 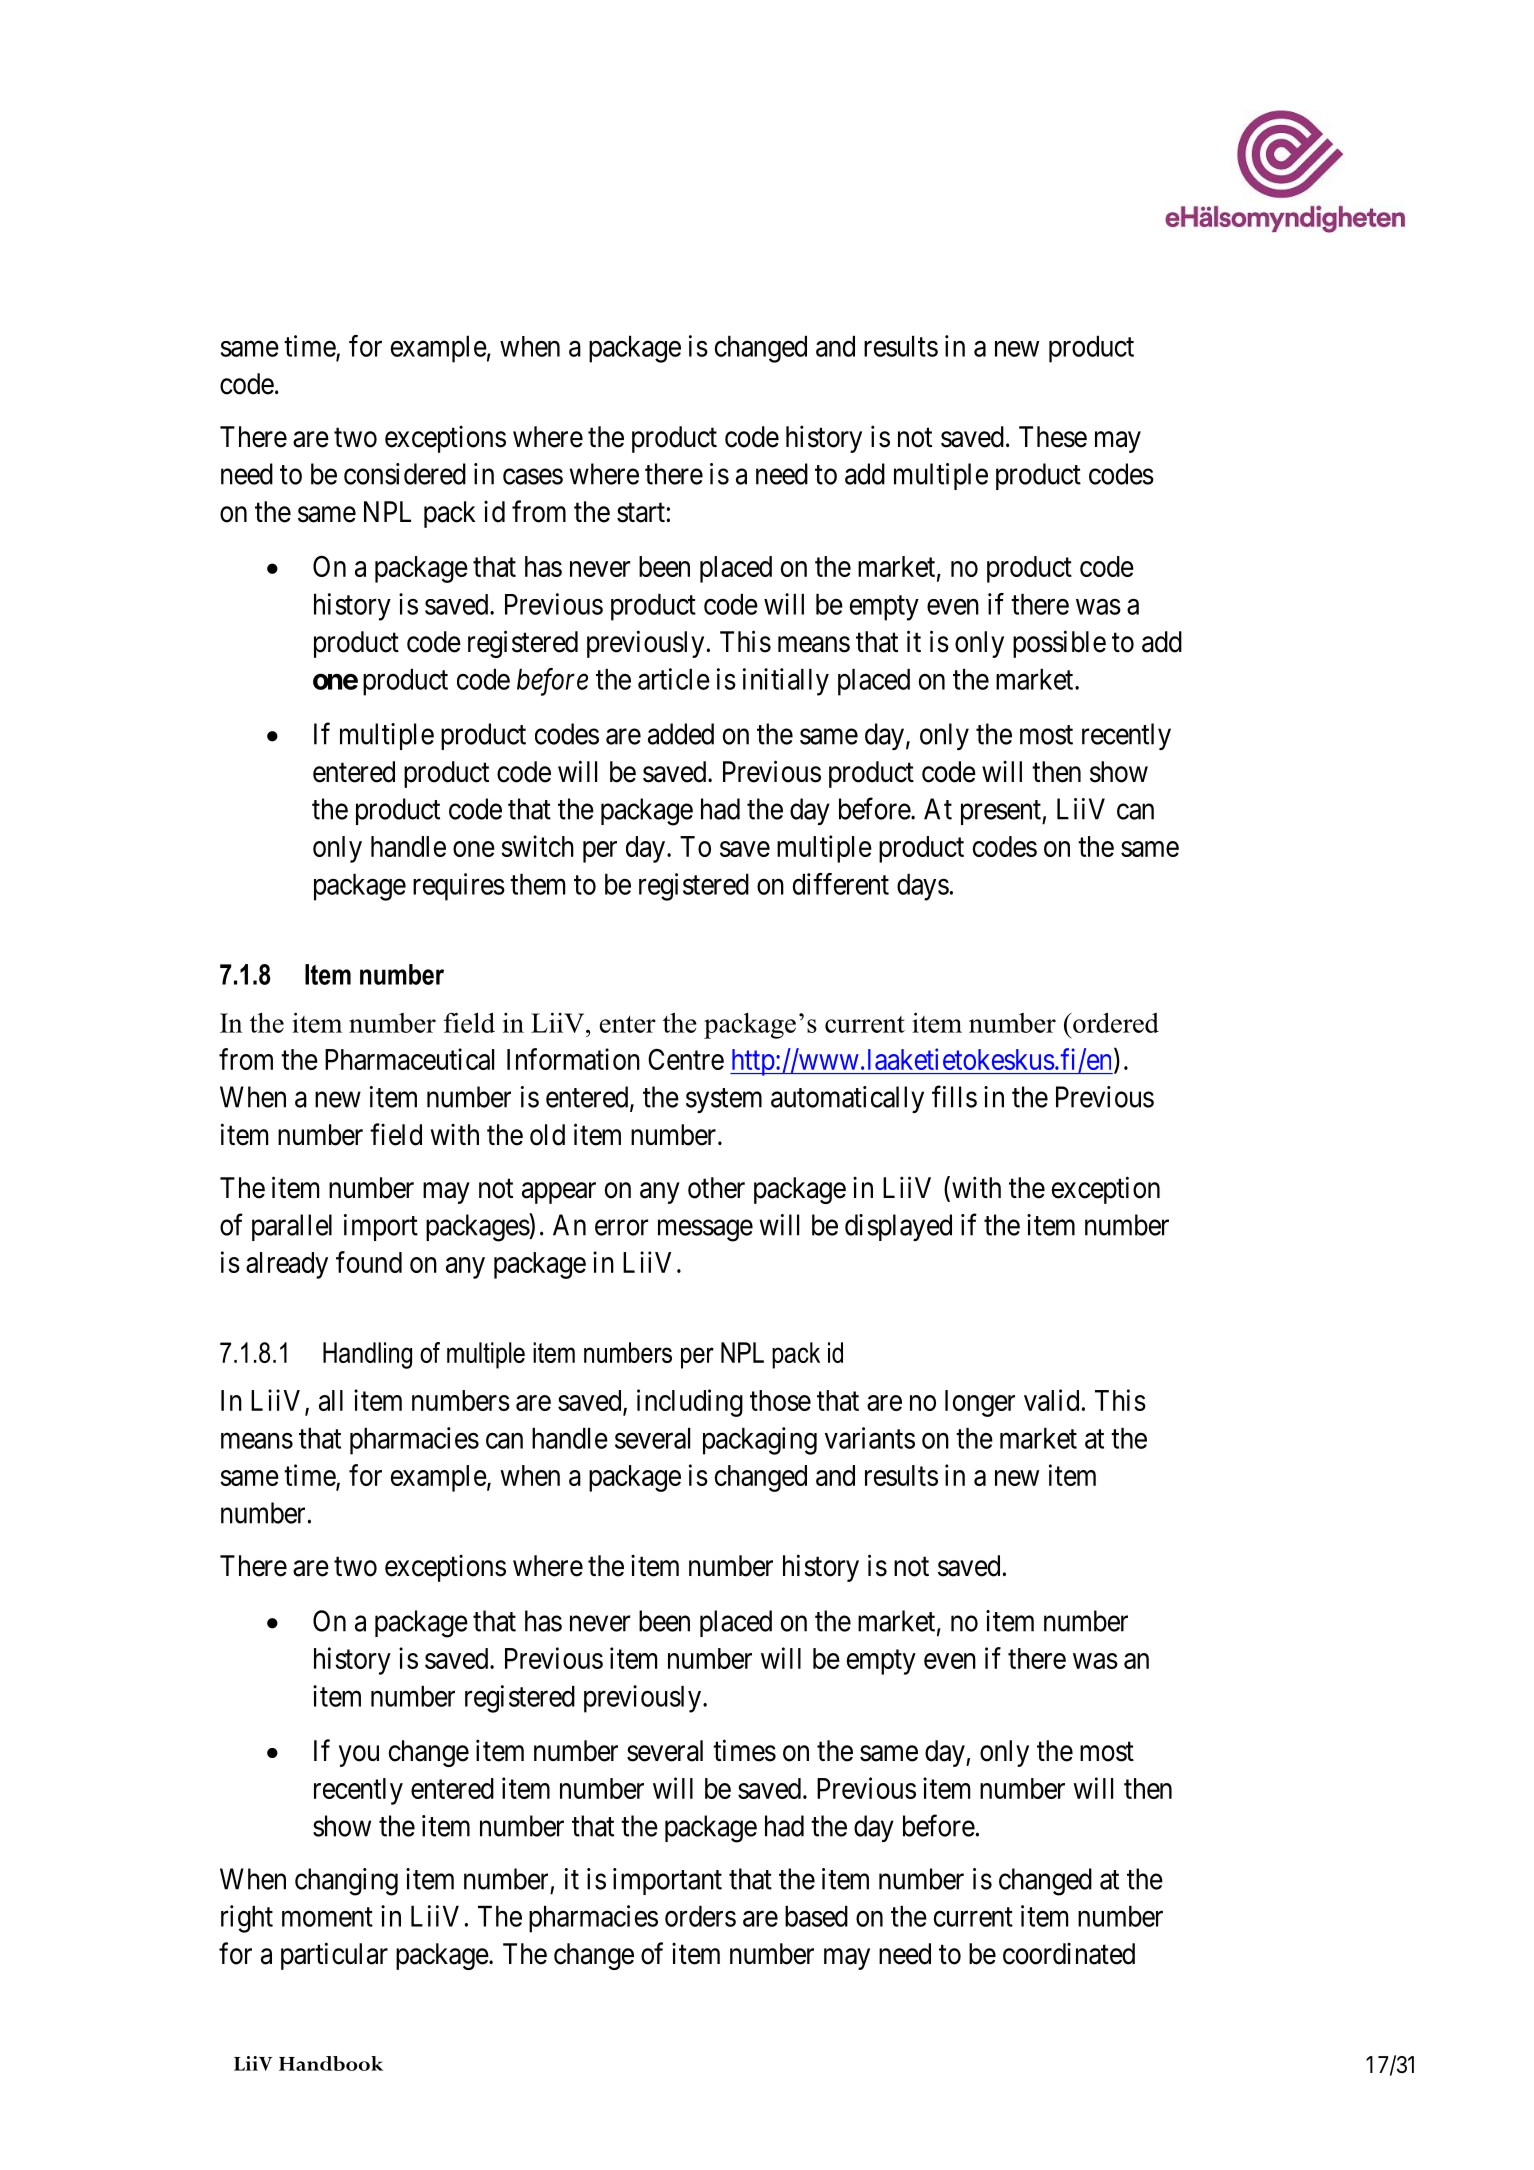 I want to click on Centre, so click(x=686, y=1059).
